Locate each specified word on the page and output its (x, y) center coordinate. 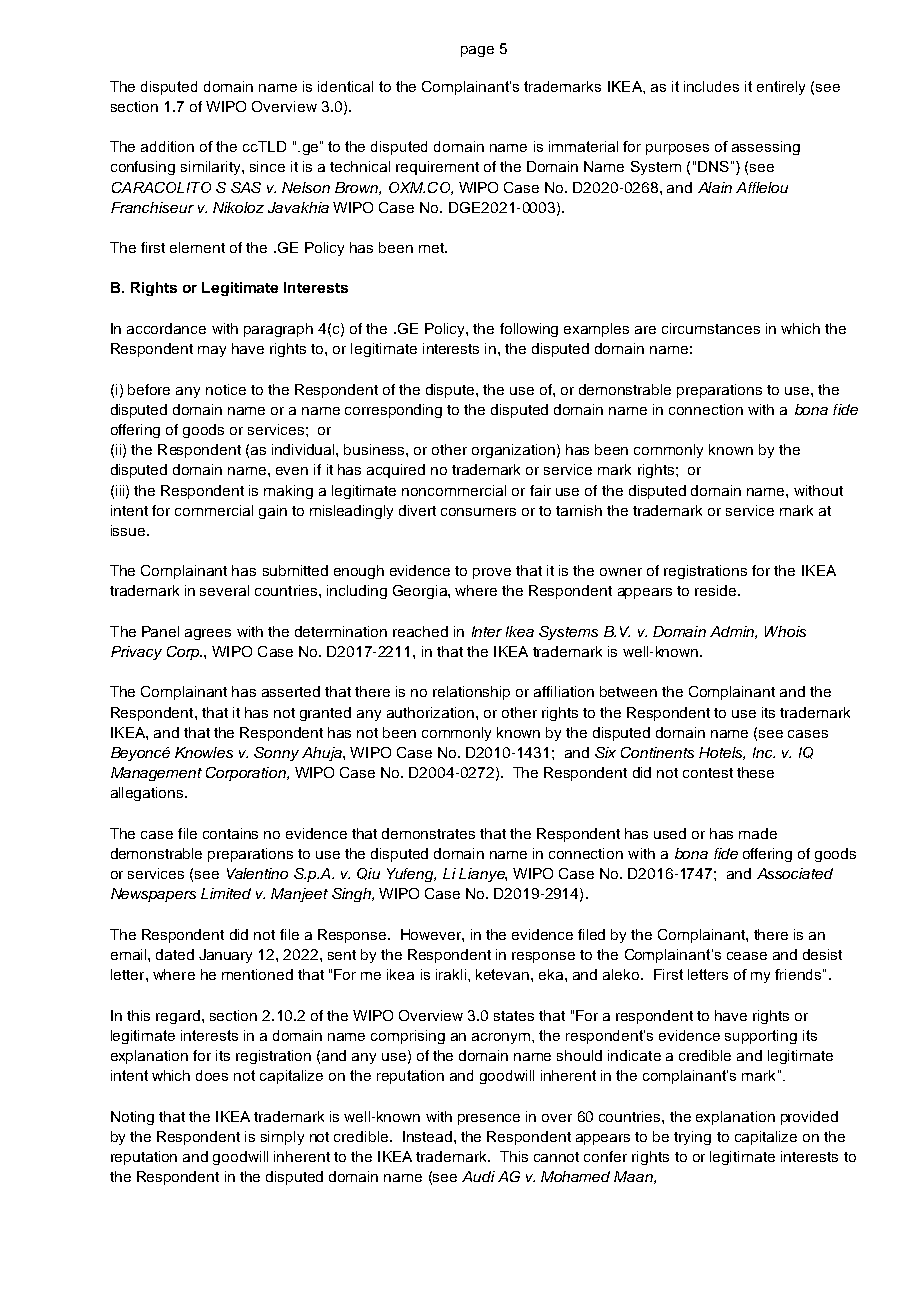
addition (167, 146)
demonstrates (428, 833)
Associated (795, 873)
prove (492, 573)
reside (715, 590)
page (477, 51)
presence (489, 1119)
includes (711, 86)
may (212, 351)
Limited (226, 893)
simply (282, 1138)
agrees (208, 634)
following (529, 330)
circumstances (711, 328)
